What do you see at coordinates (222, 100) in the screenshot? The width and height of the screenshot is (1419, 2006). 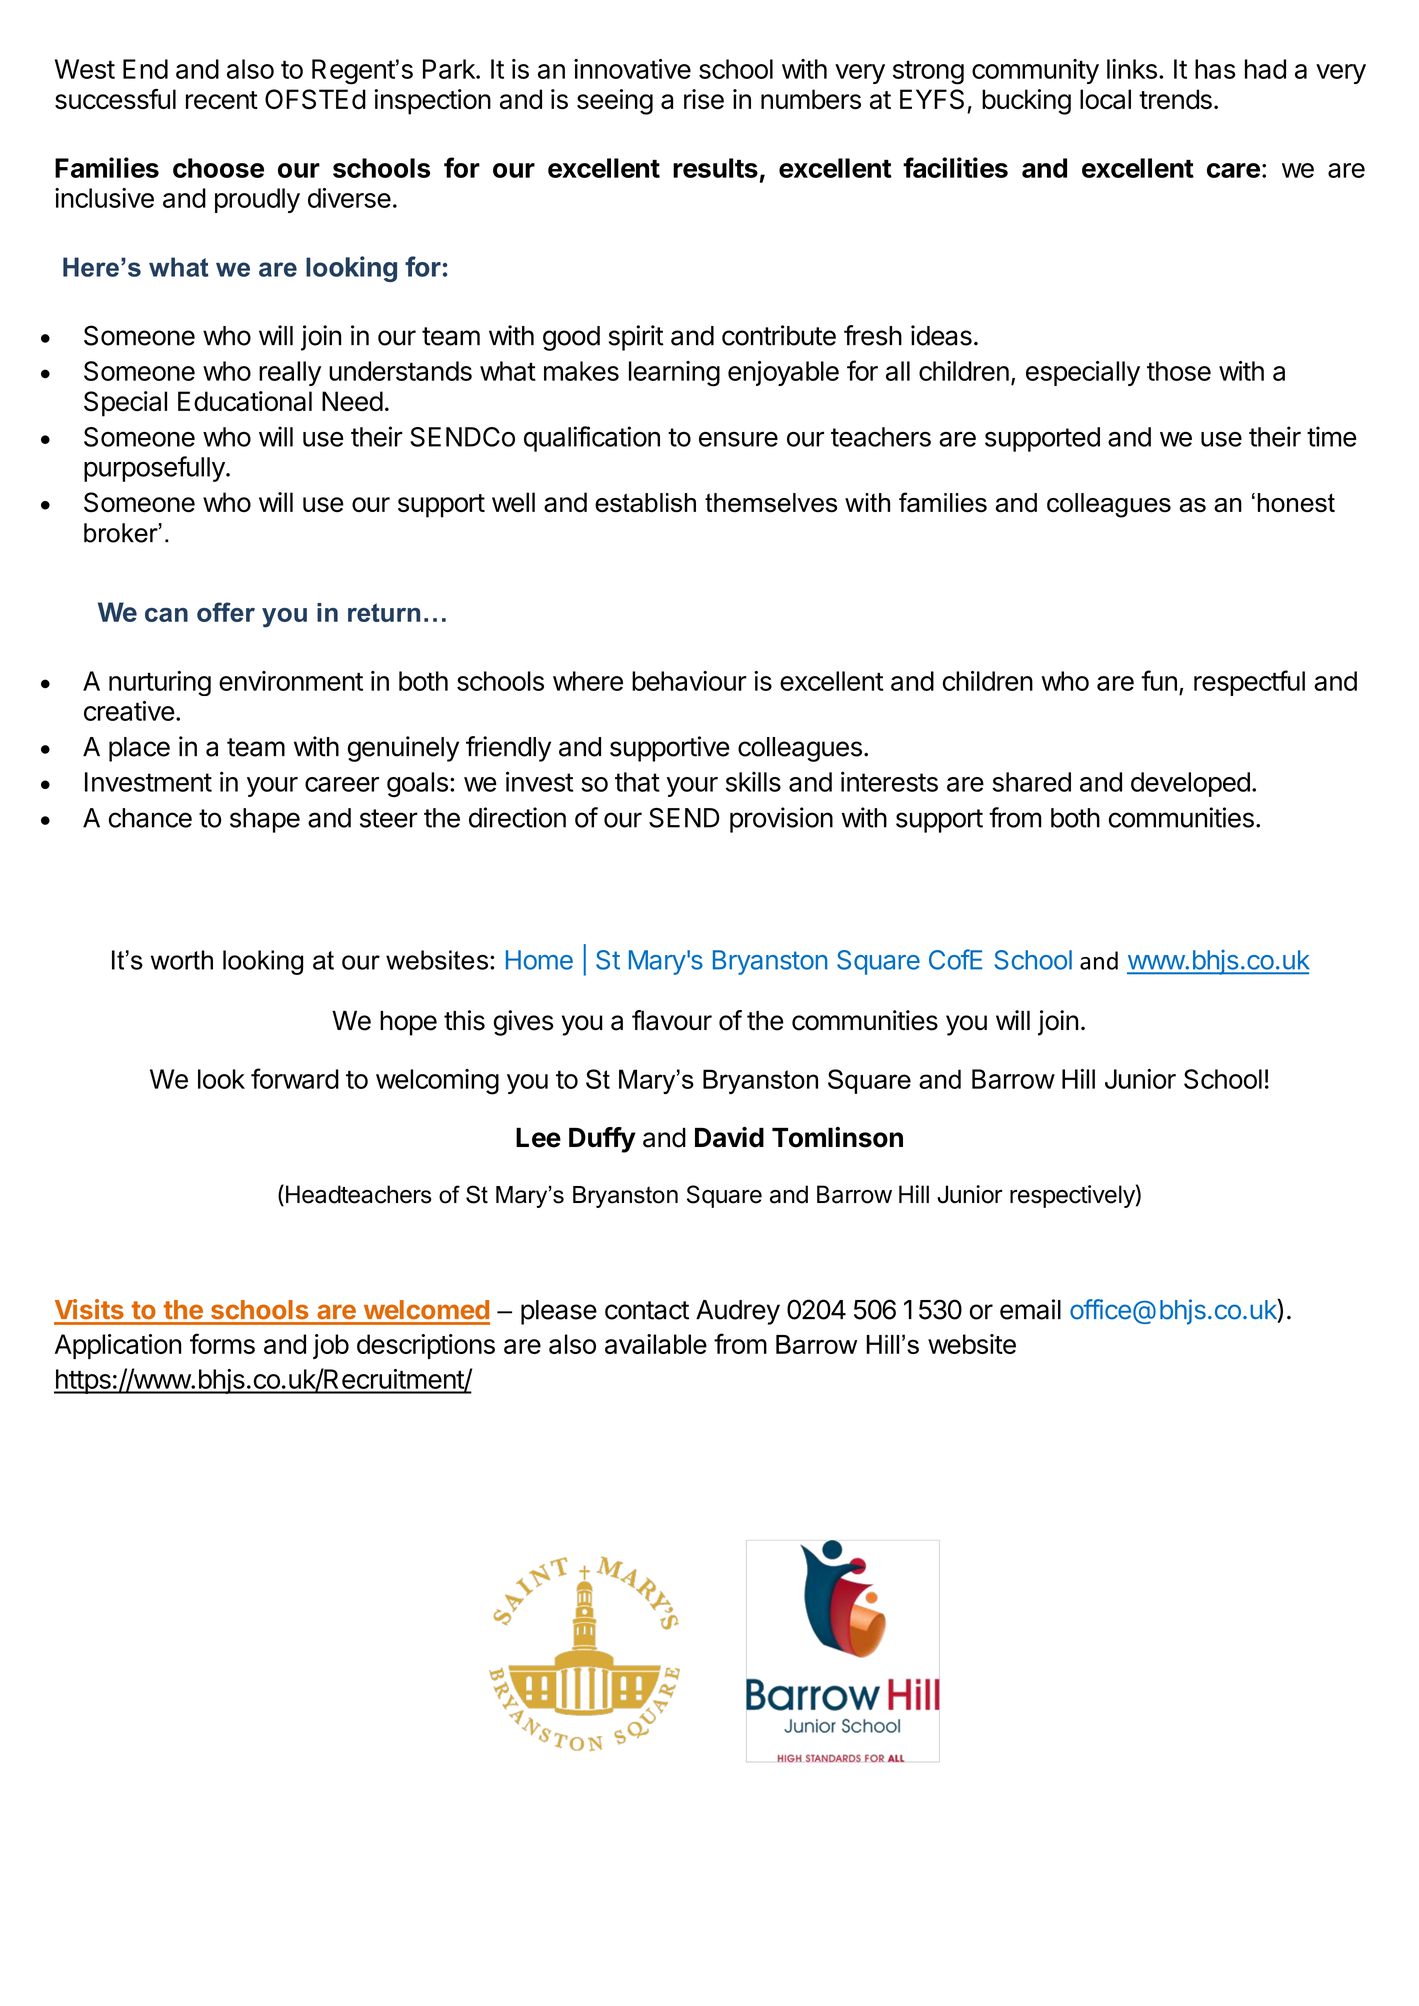 I see `recent` at bounding box center [222, 100].
